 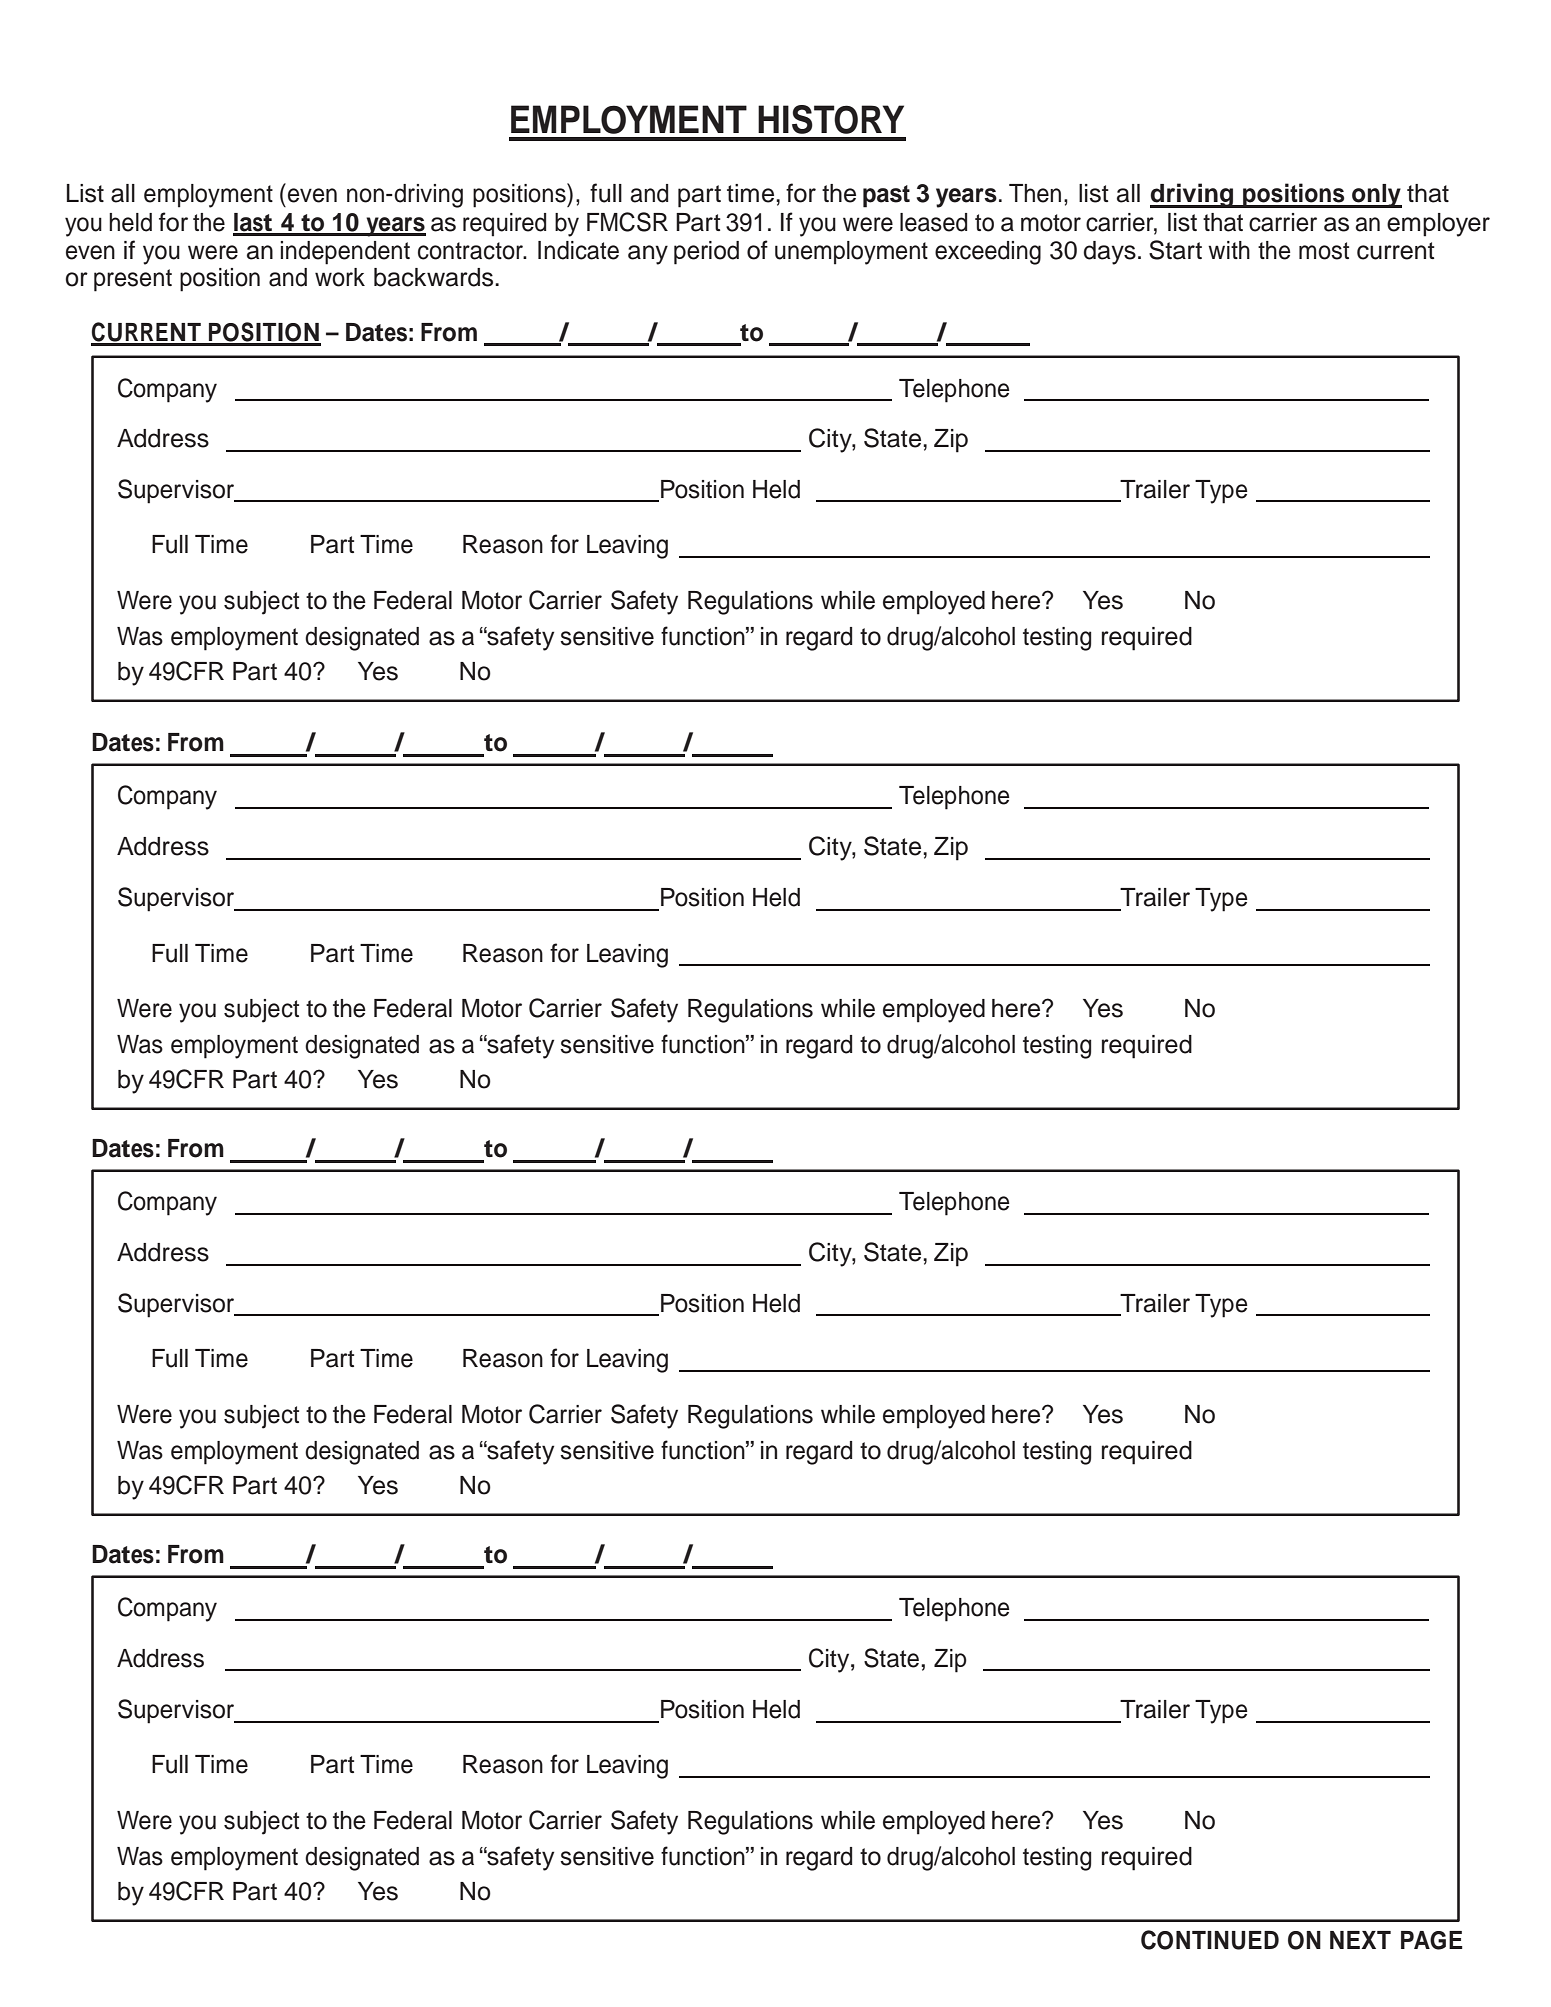 What do you see at coordinates (1229, 250) in the page?
I see `with` at bounding box center [1229, 250].
